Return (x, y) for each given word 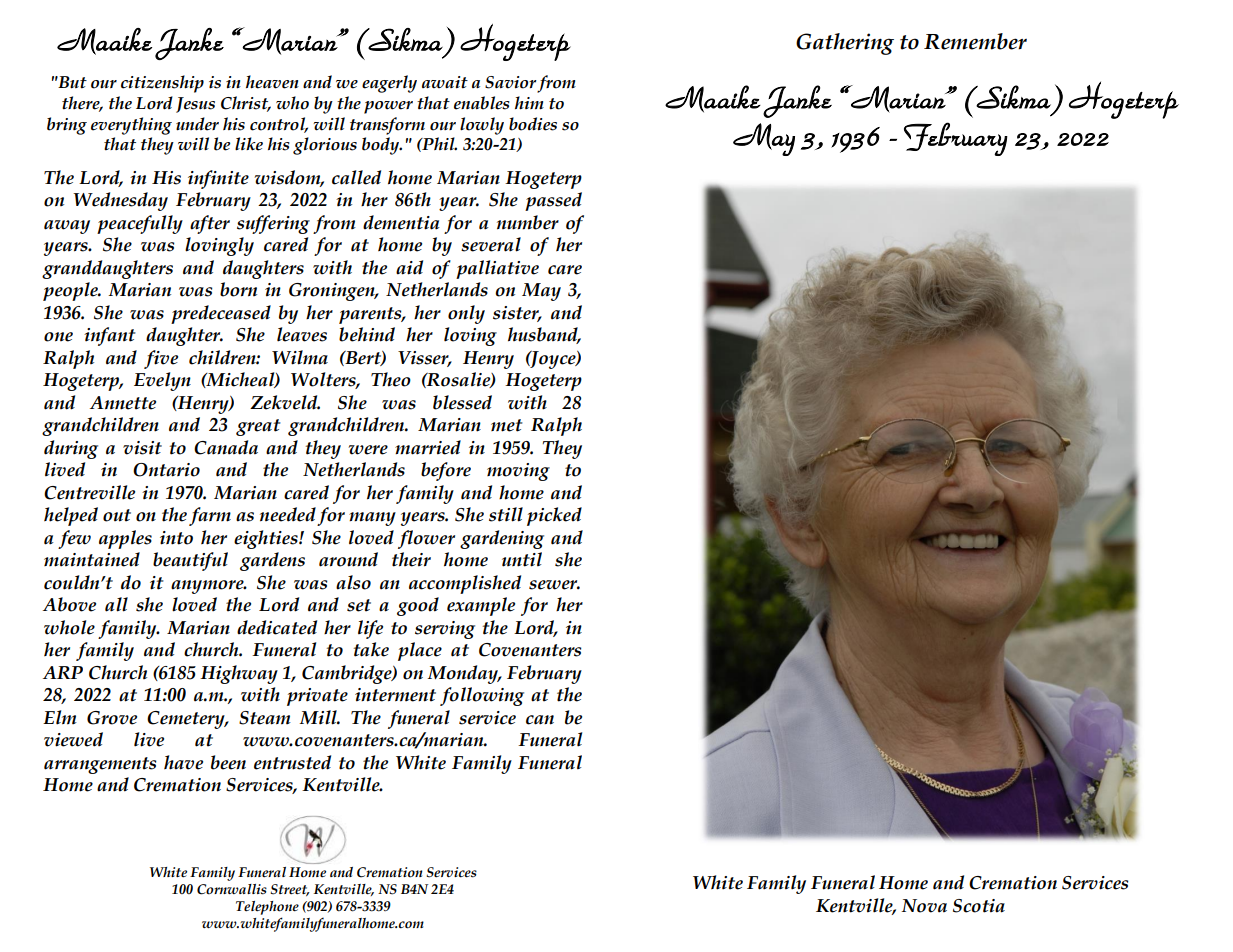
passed (553, 201)
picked (554, 516)
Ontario (166, 470)
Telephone (267, 908)
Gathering (845, 44)
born (238, 289)
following (482, 696)
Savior (511, 82)
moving (518, 472)
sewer (554, 585)
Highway (239, 674)
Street (290, 890)
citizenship (162, 84)
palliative (497, 269)
